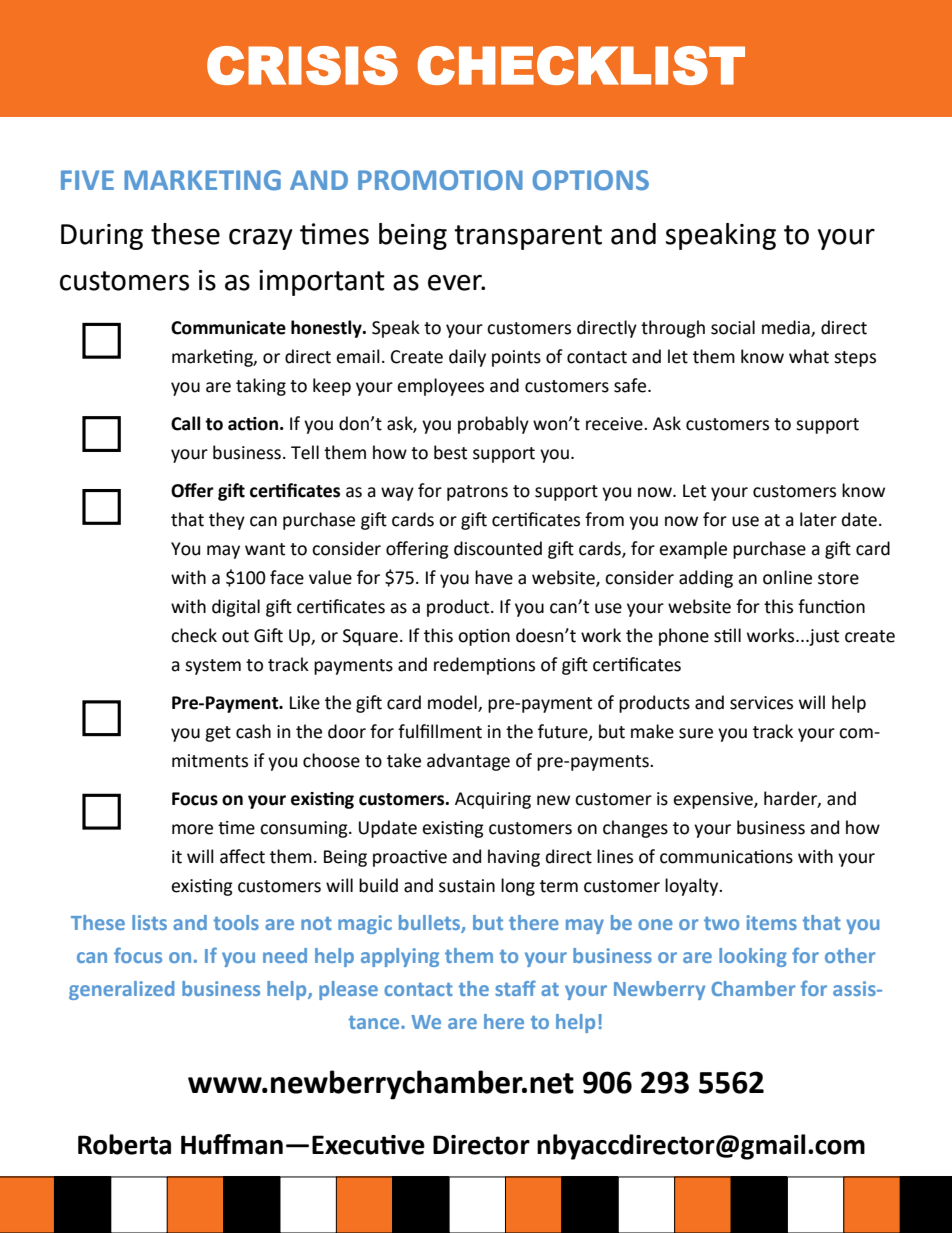  I want to click on probably, so click(493, 425).
